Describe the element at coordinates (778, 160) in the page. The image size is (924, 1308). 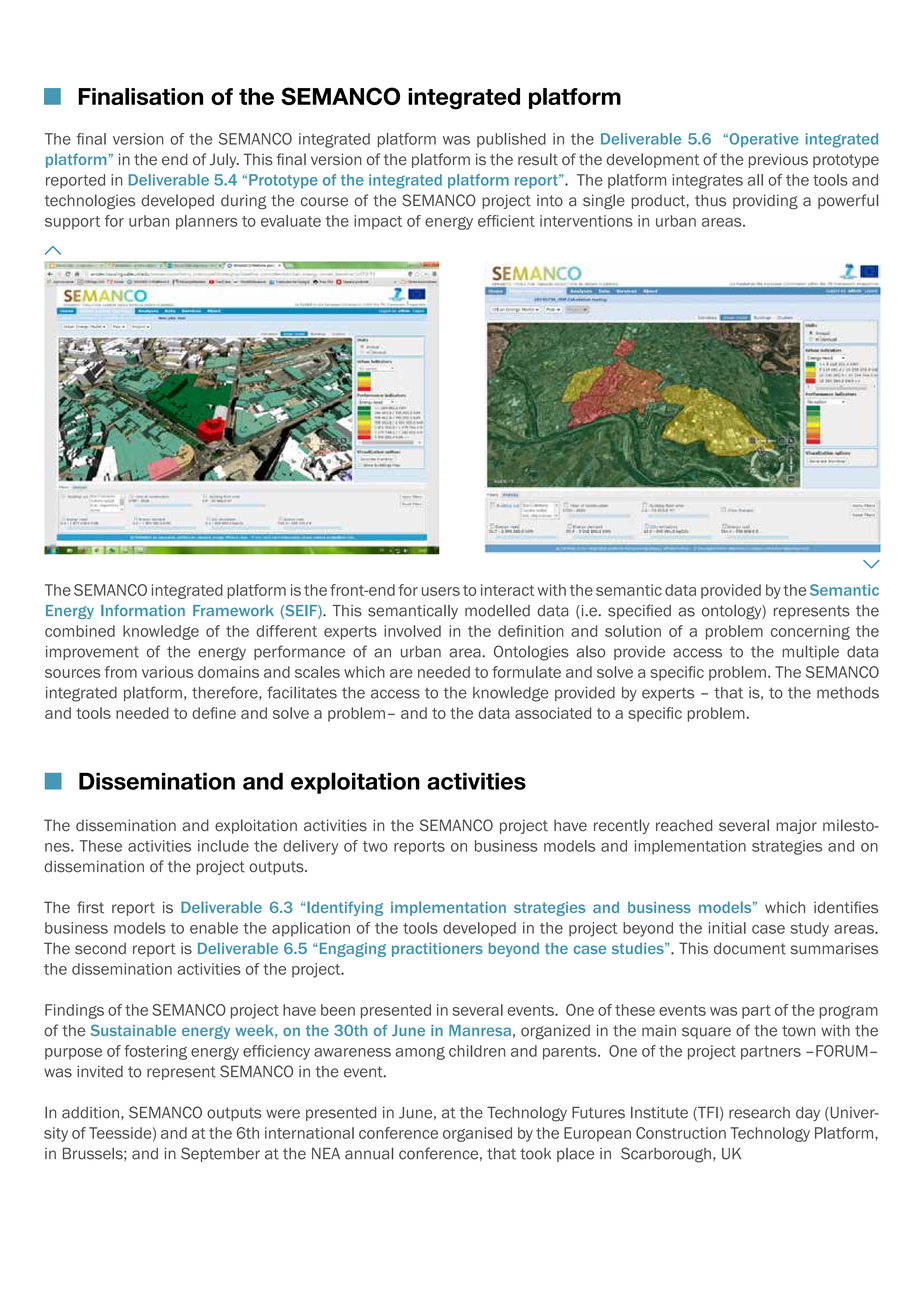
I see `previous` at that location.
